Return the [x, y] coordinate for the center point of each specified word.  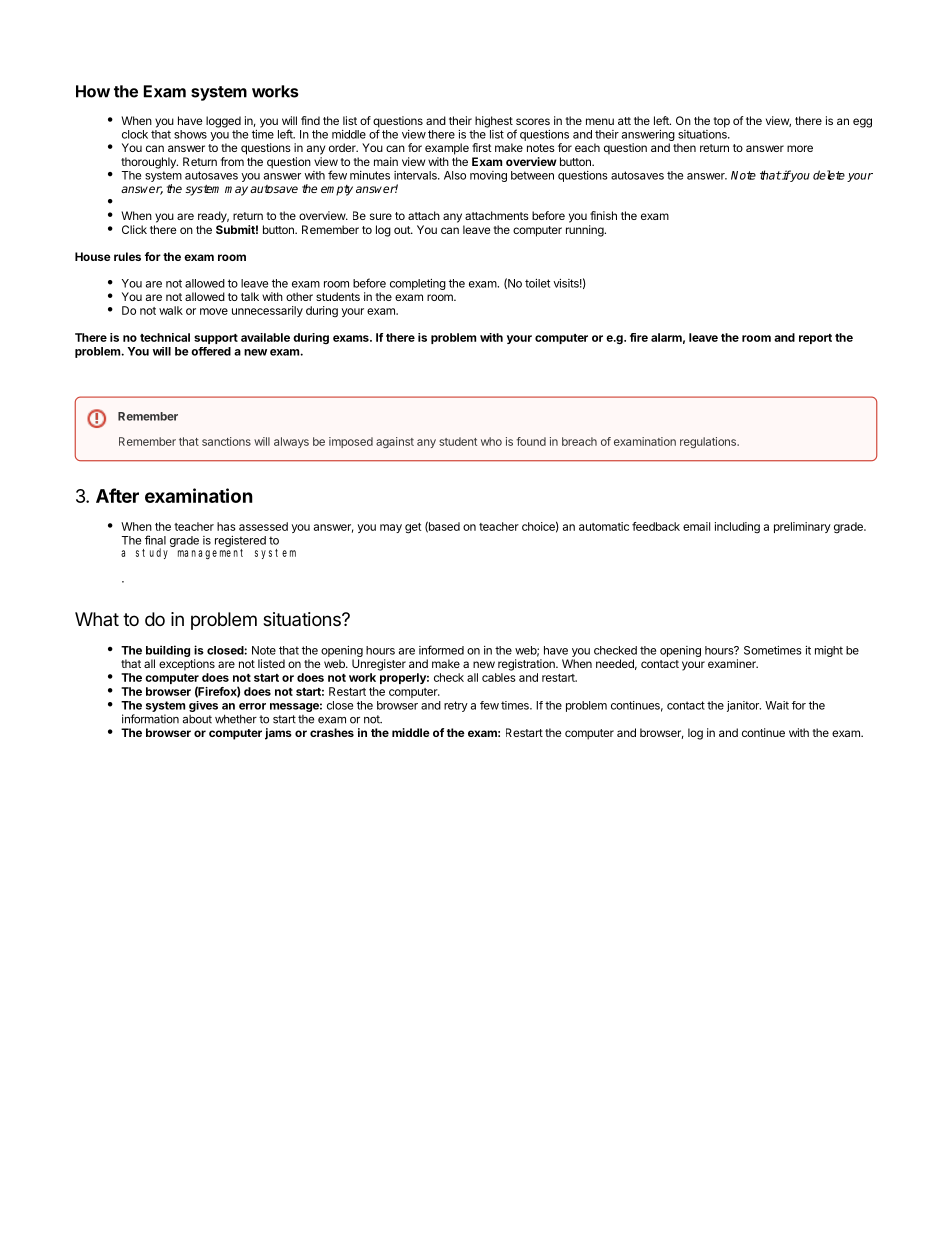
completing [418, 284]
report [815, 339]
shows [190, 134]
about [197, 719]
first [482, 147]
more [800, 148]
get [413, 528]
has [226, 526]
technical [165, 337]
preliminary [802, 527]
